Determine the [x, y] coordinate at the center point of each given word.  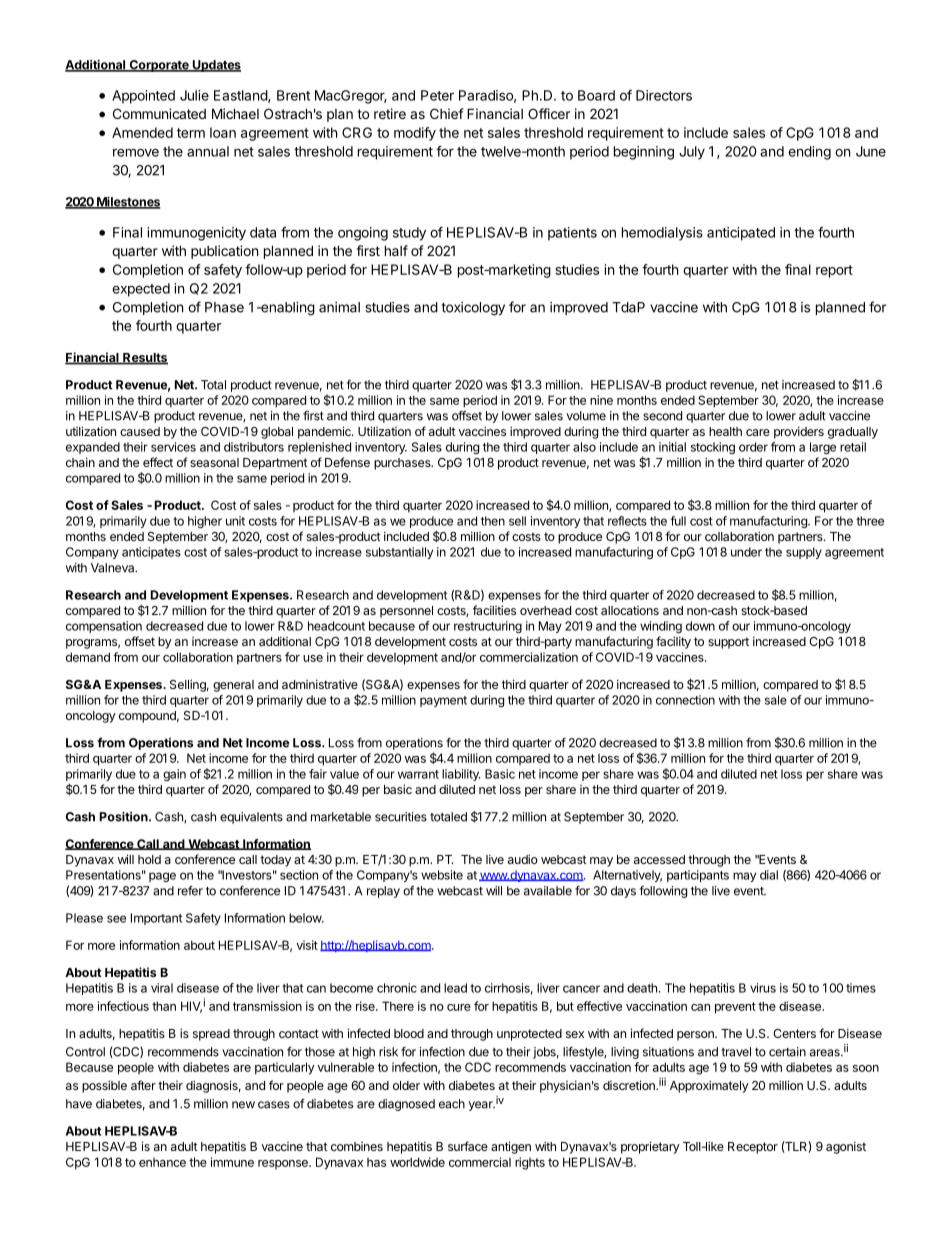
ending [809, 153]
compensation [104, 627]
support [728, 643]
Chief [447, 113]
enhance [162, 1162]
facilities [494, 610]
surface [468, 1146]
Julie [194, 95]
